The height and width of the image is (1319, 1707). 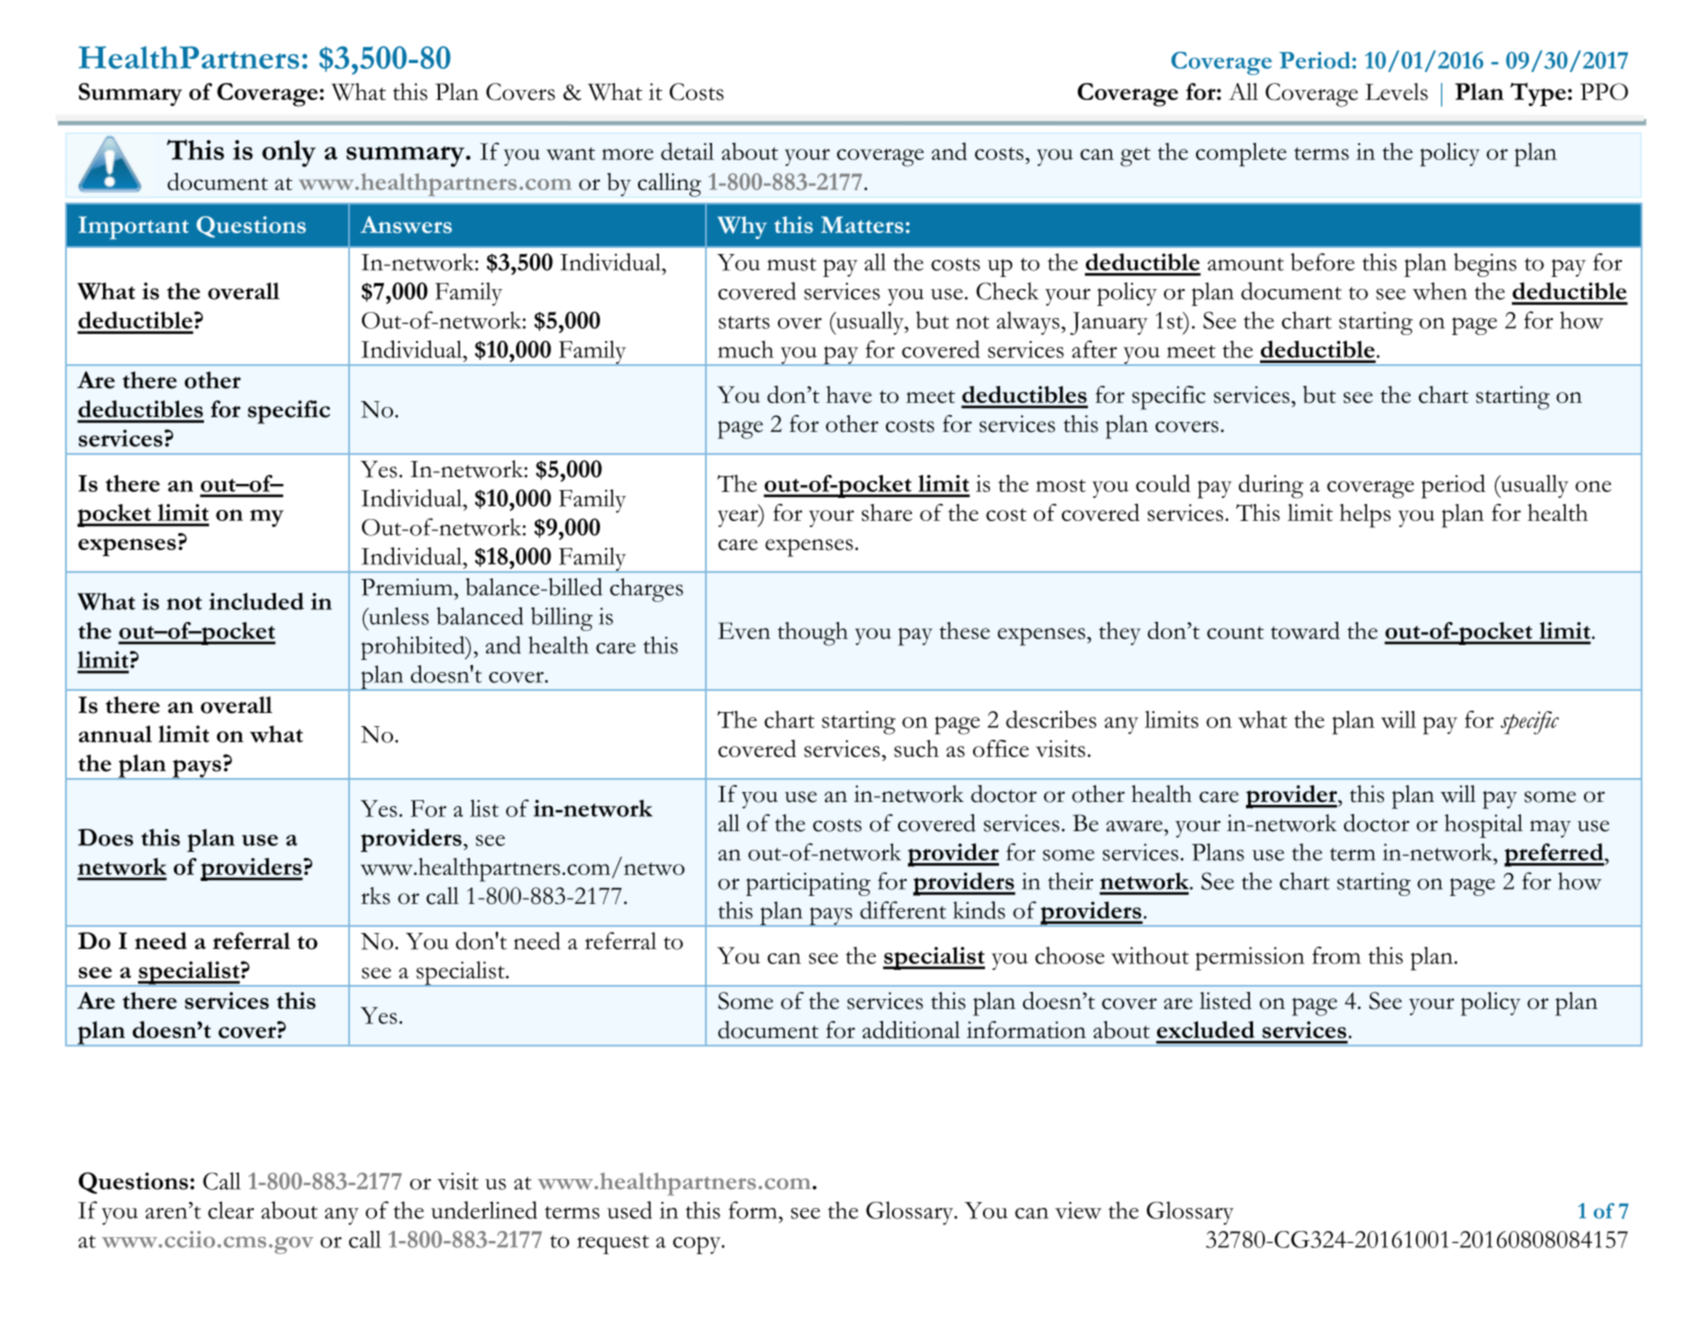 I want to click on Levels, so click(x=1396, y=92).
